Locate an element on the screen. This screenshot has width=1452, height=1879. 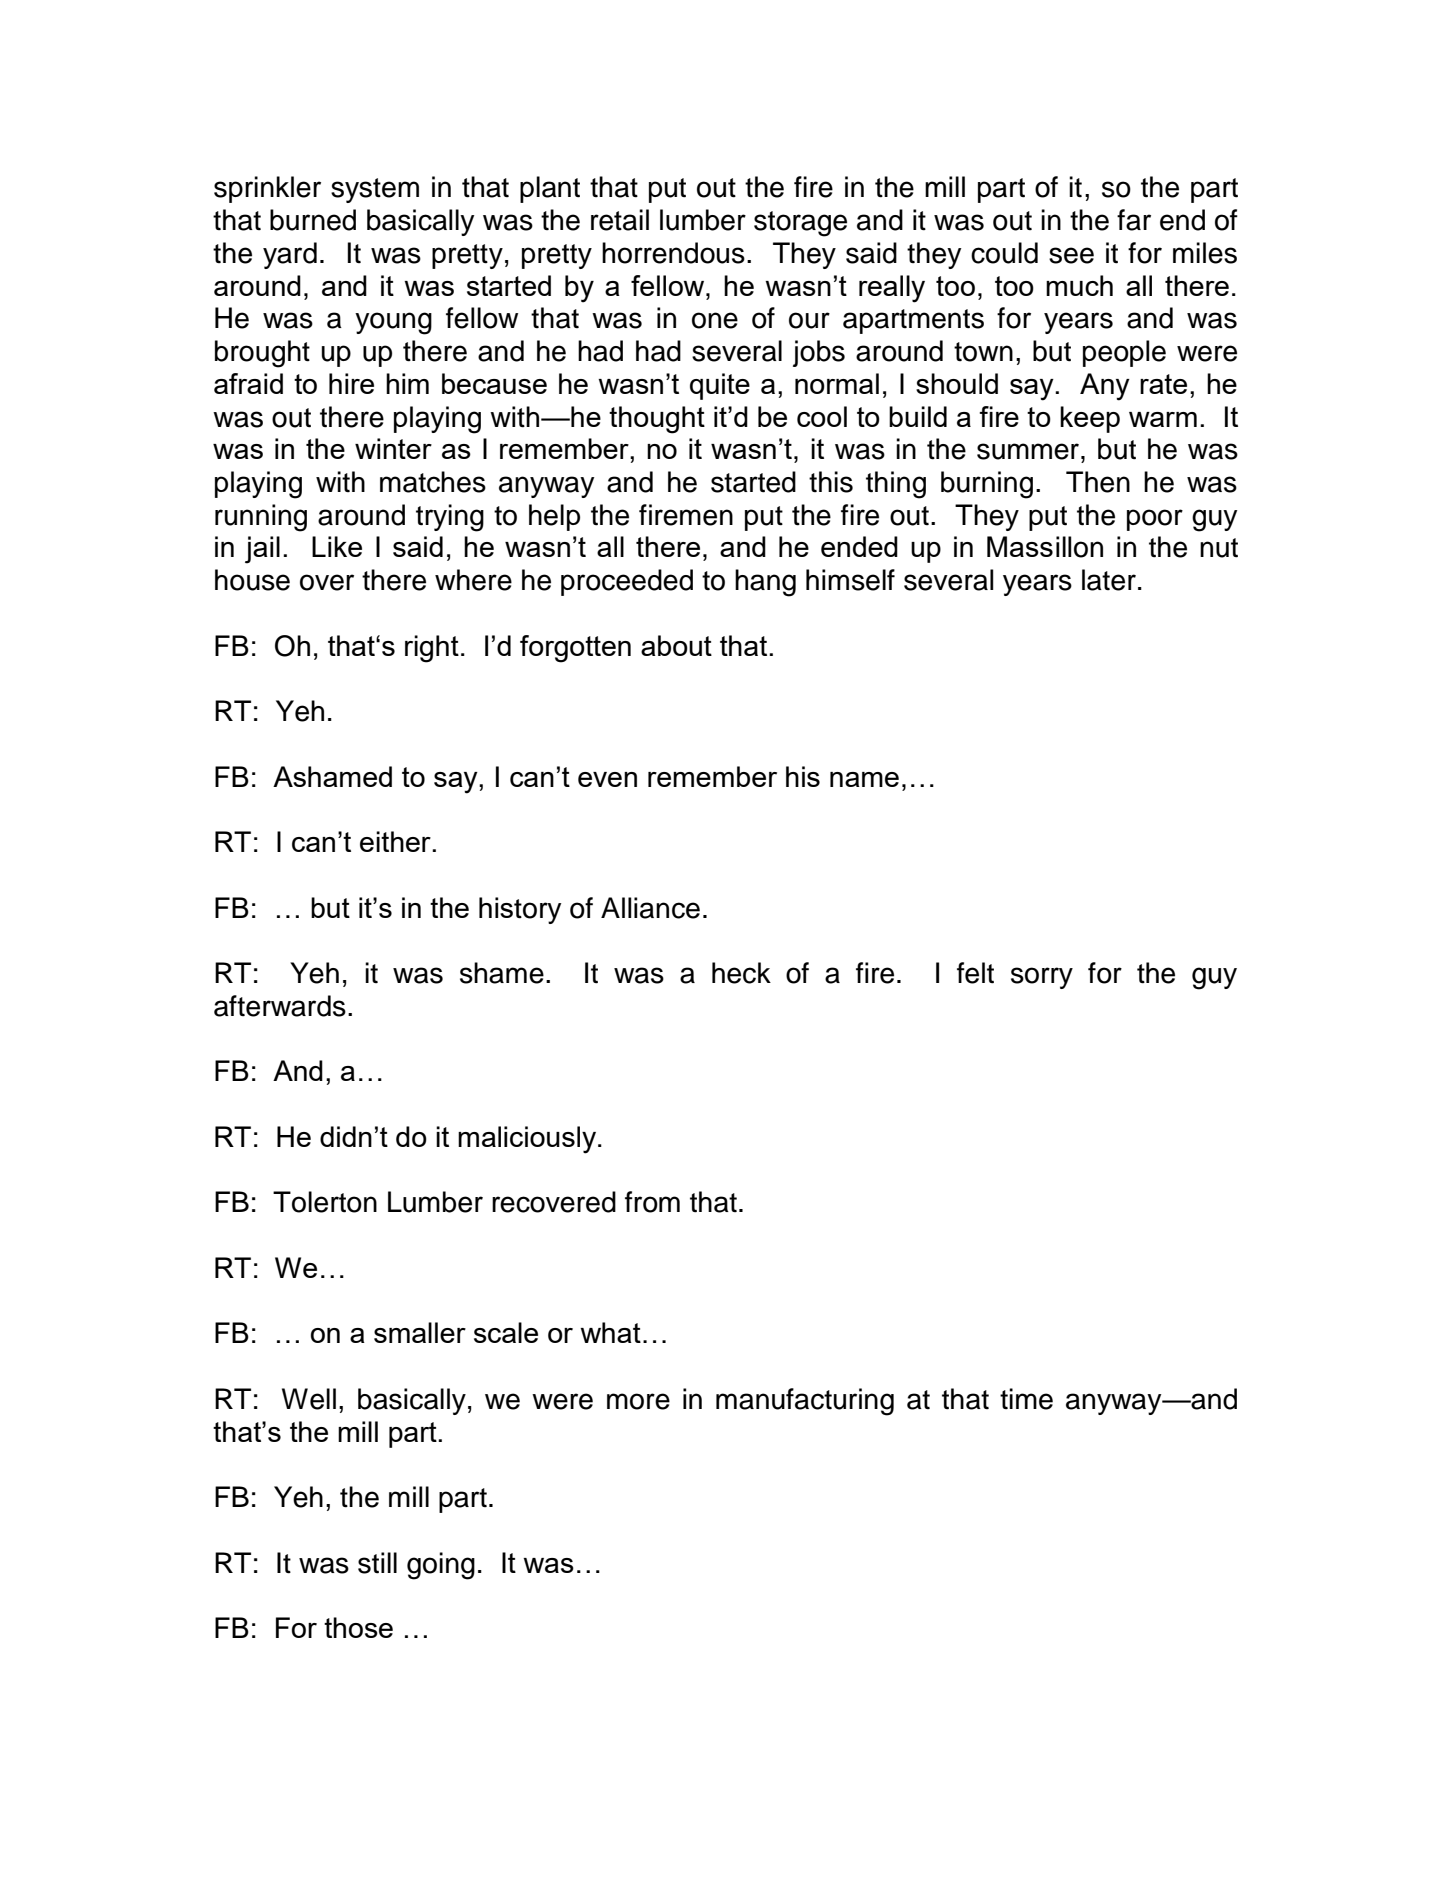
time is located at coordinates (1026, 1399).
